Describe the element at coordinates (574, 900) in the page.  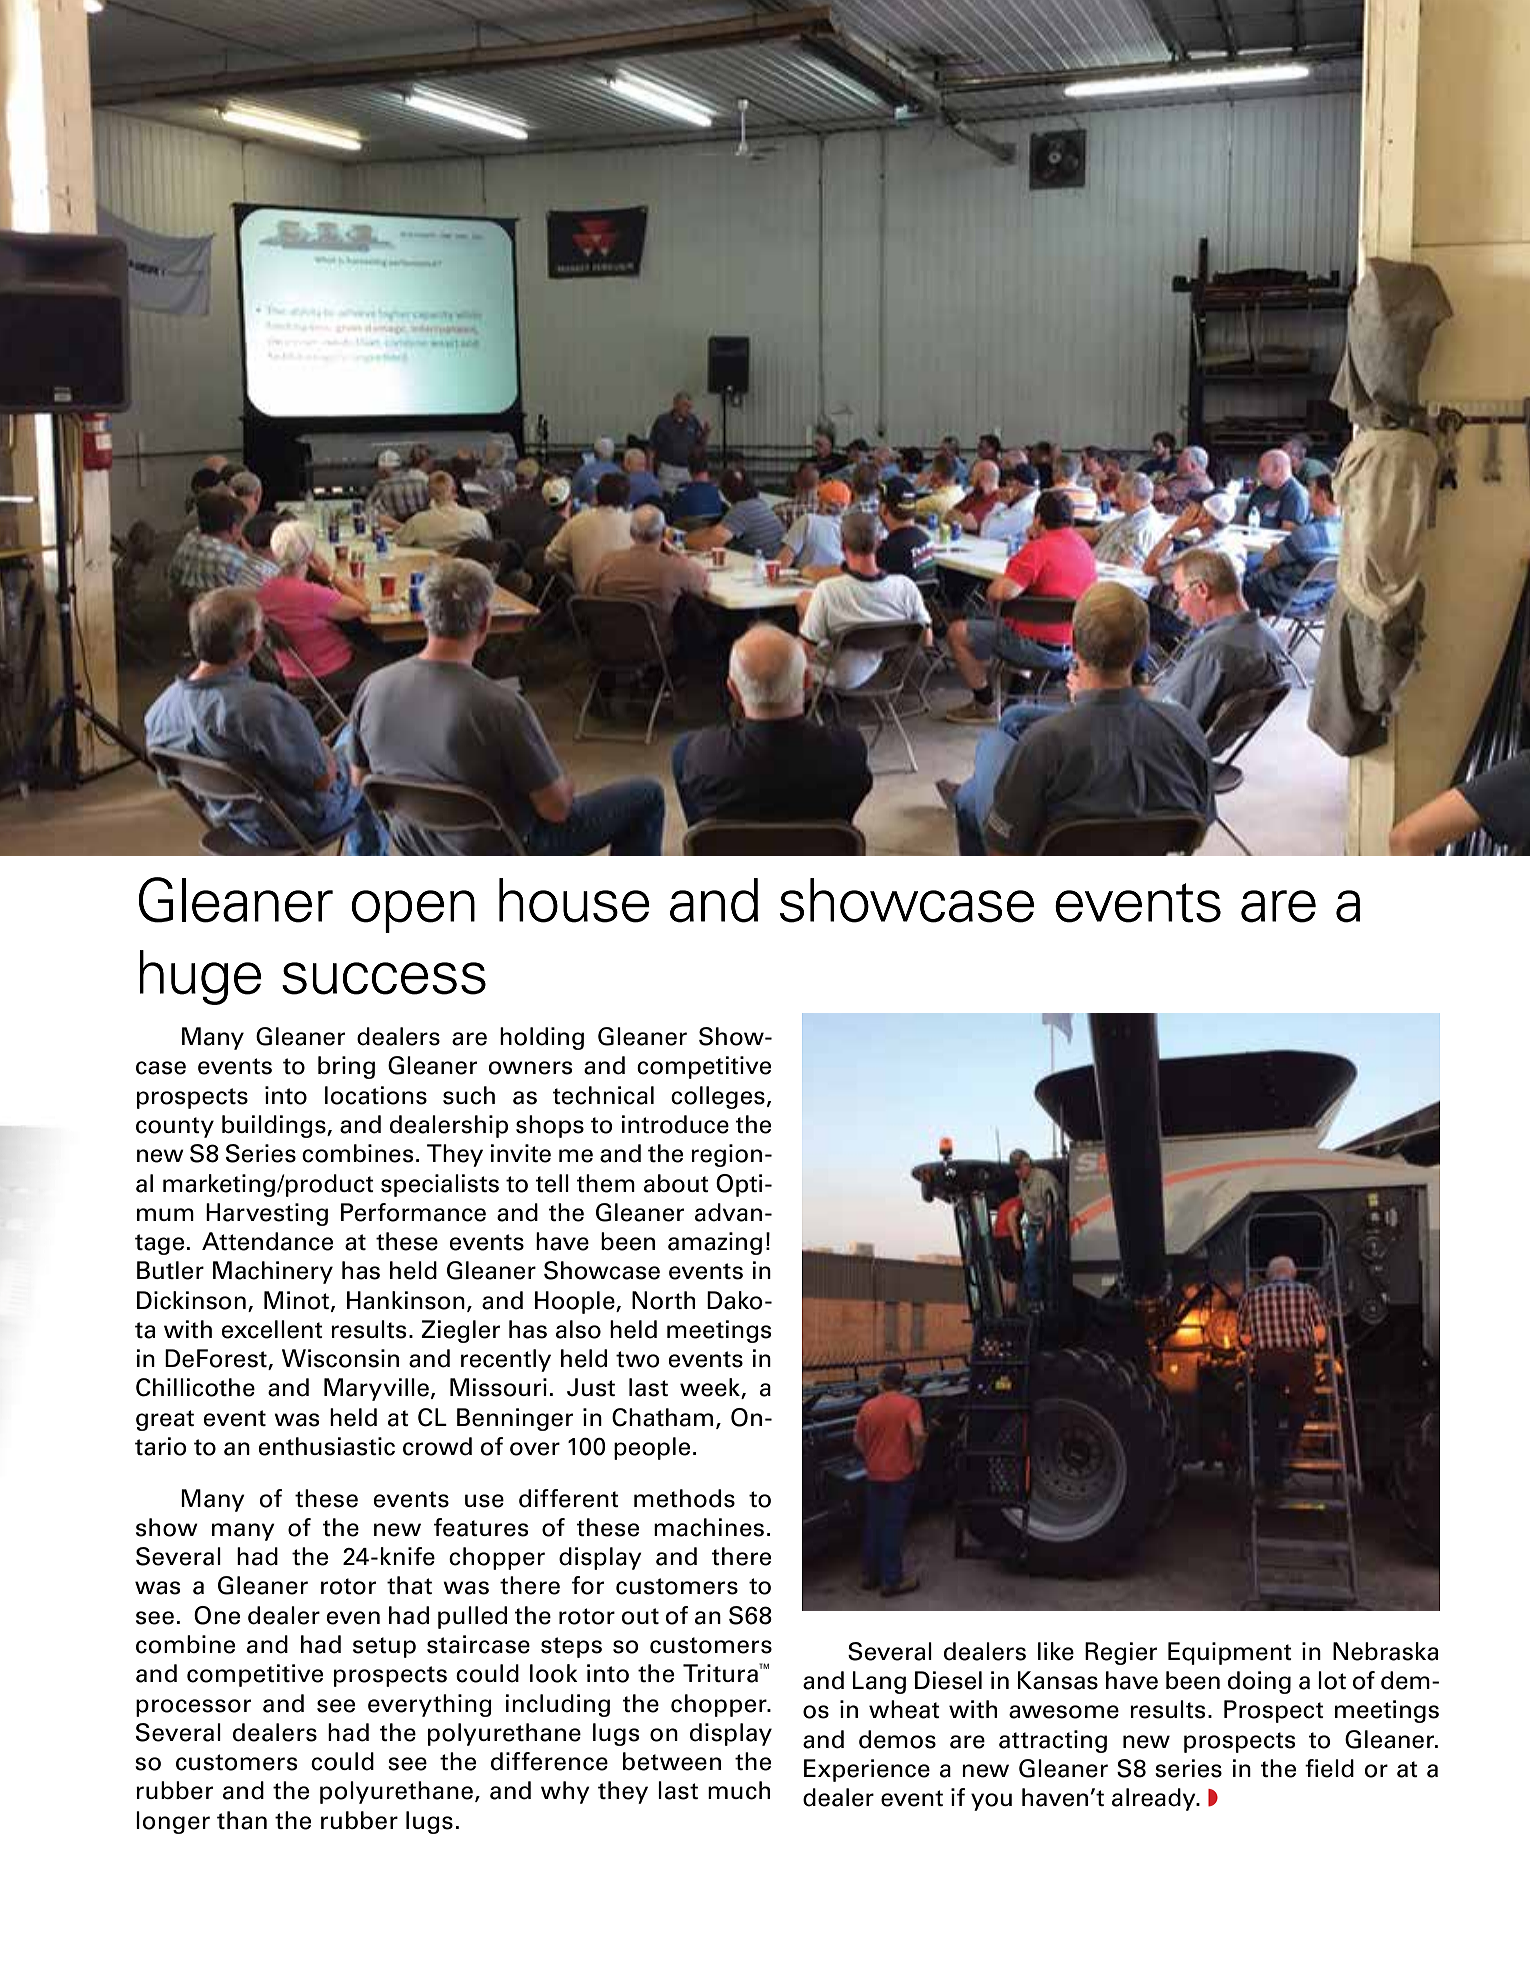
I see `house` at that location.
